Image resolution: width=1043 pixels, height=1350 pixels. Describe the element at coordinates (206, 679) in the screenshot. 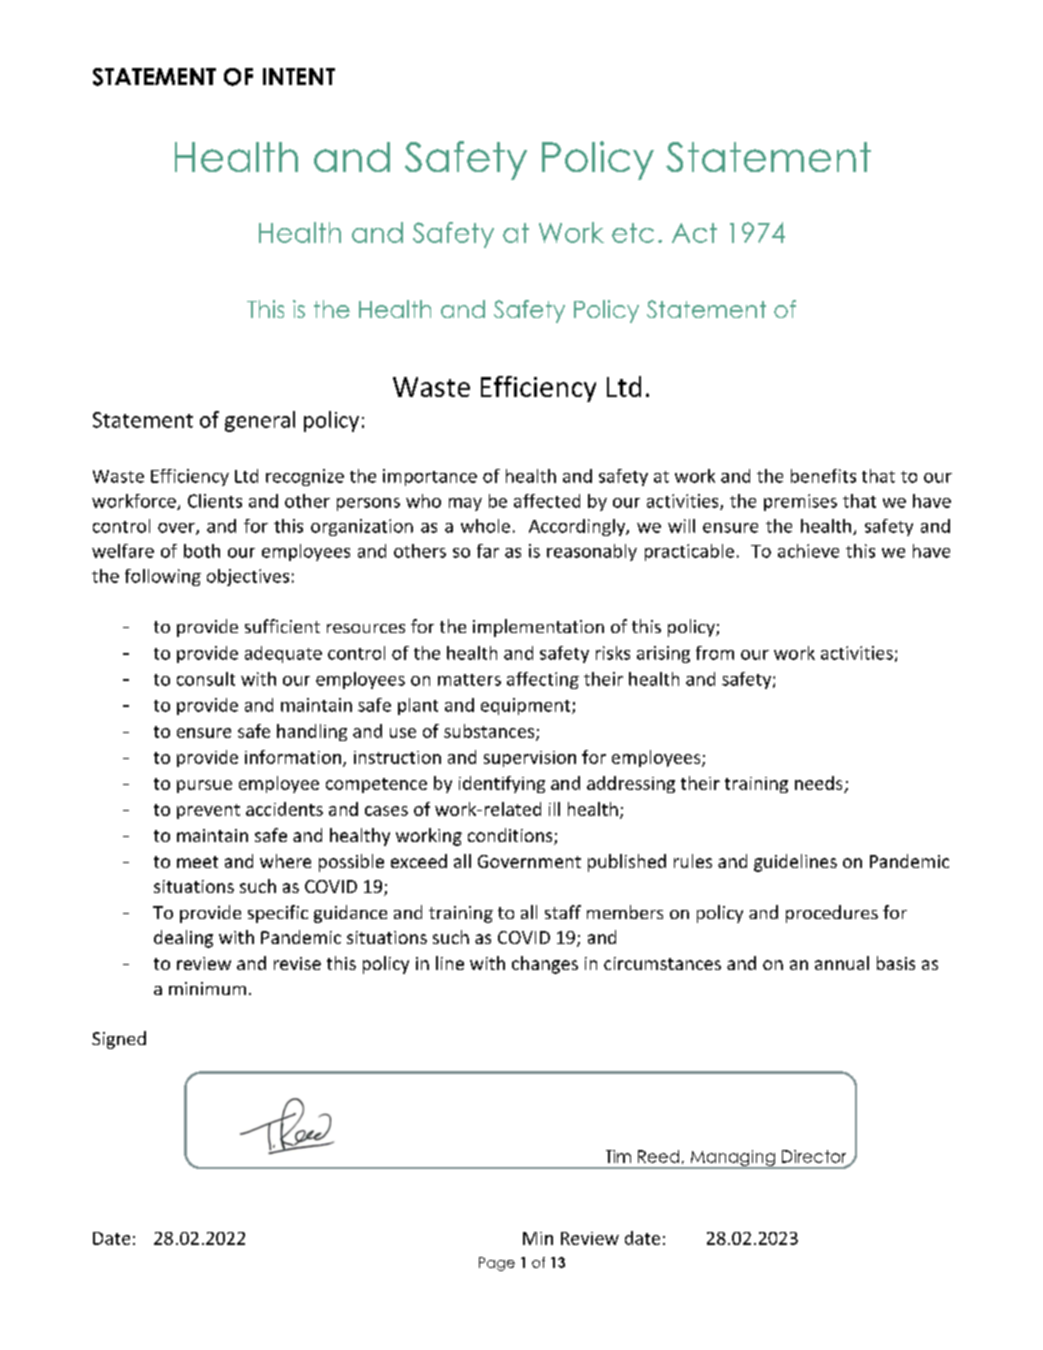

I see `consult` at that location.
